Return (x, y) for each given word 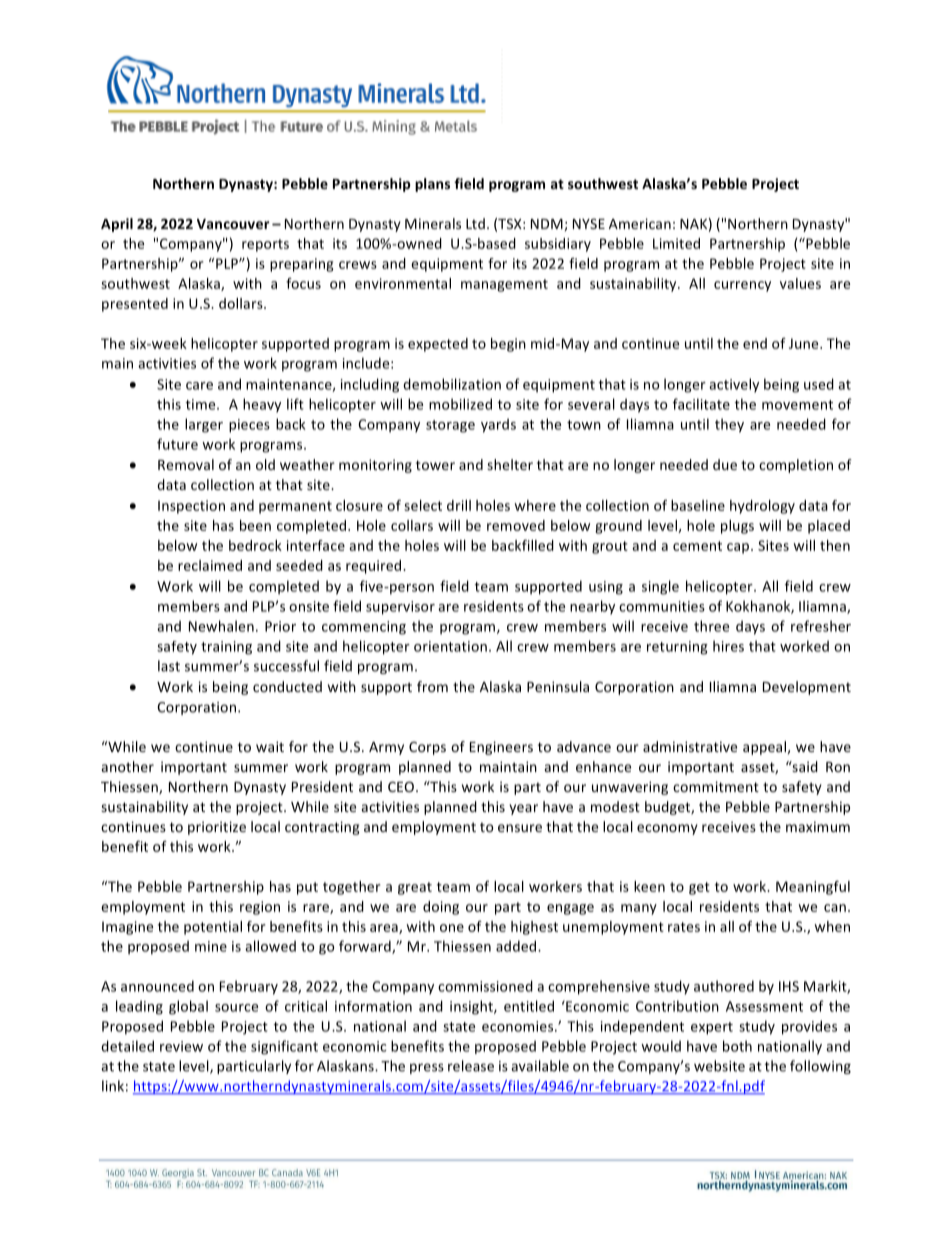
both (737, 1046)
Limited (676, 243)
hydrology (762, 507)
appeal (764, 748)
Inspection (191, 507)
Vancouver (233, 224)
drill (459, 505)
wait (270, 746)
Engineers (501, 748)
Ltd (475, 223)
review (181, 1046)
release (471, 1066)
